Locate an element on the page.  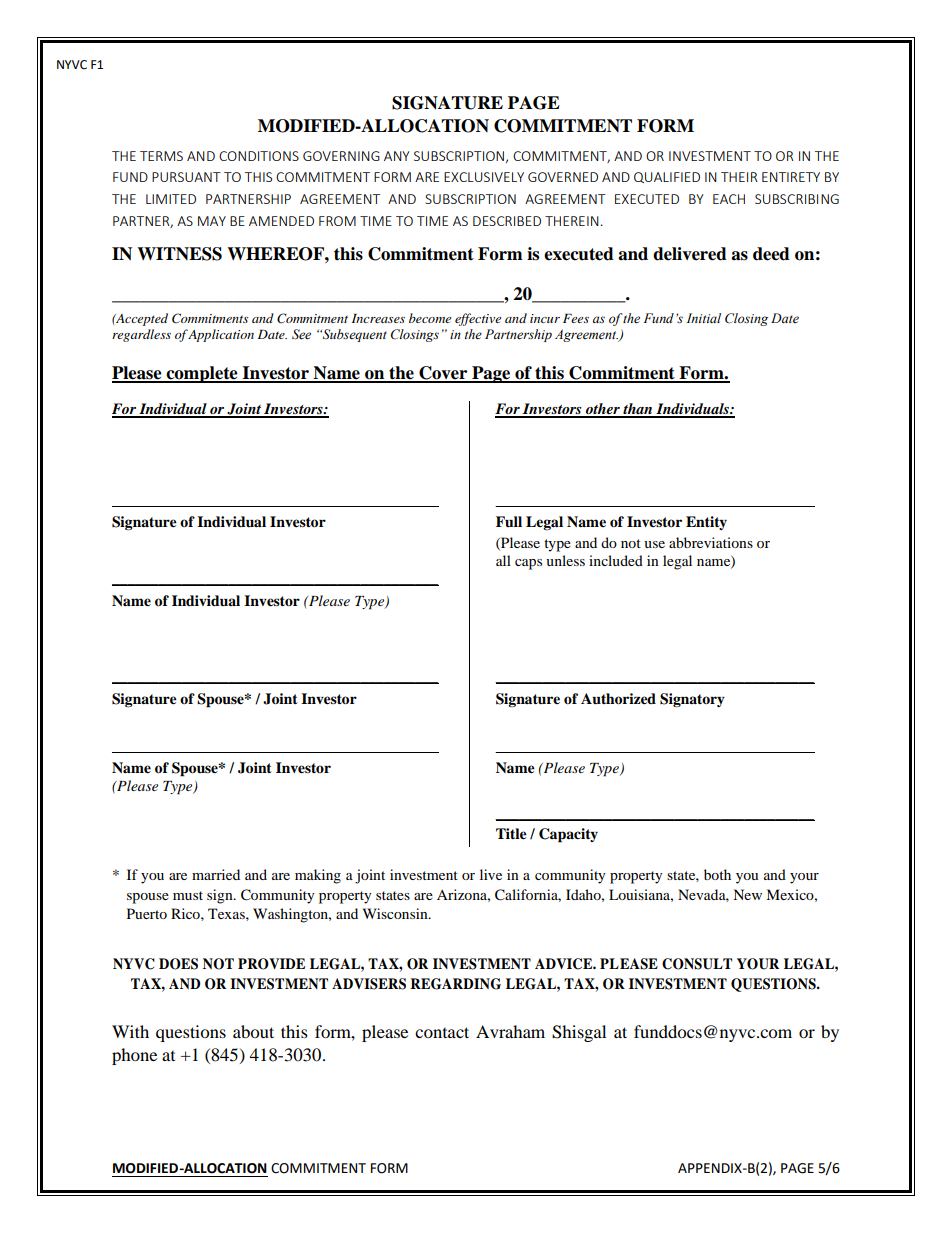
complete is located at coordinates (202, 374).
